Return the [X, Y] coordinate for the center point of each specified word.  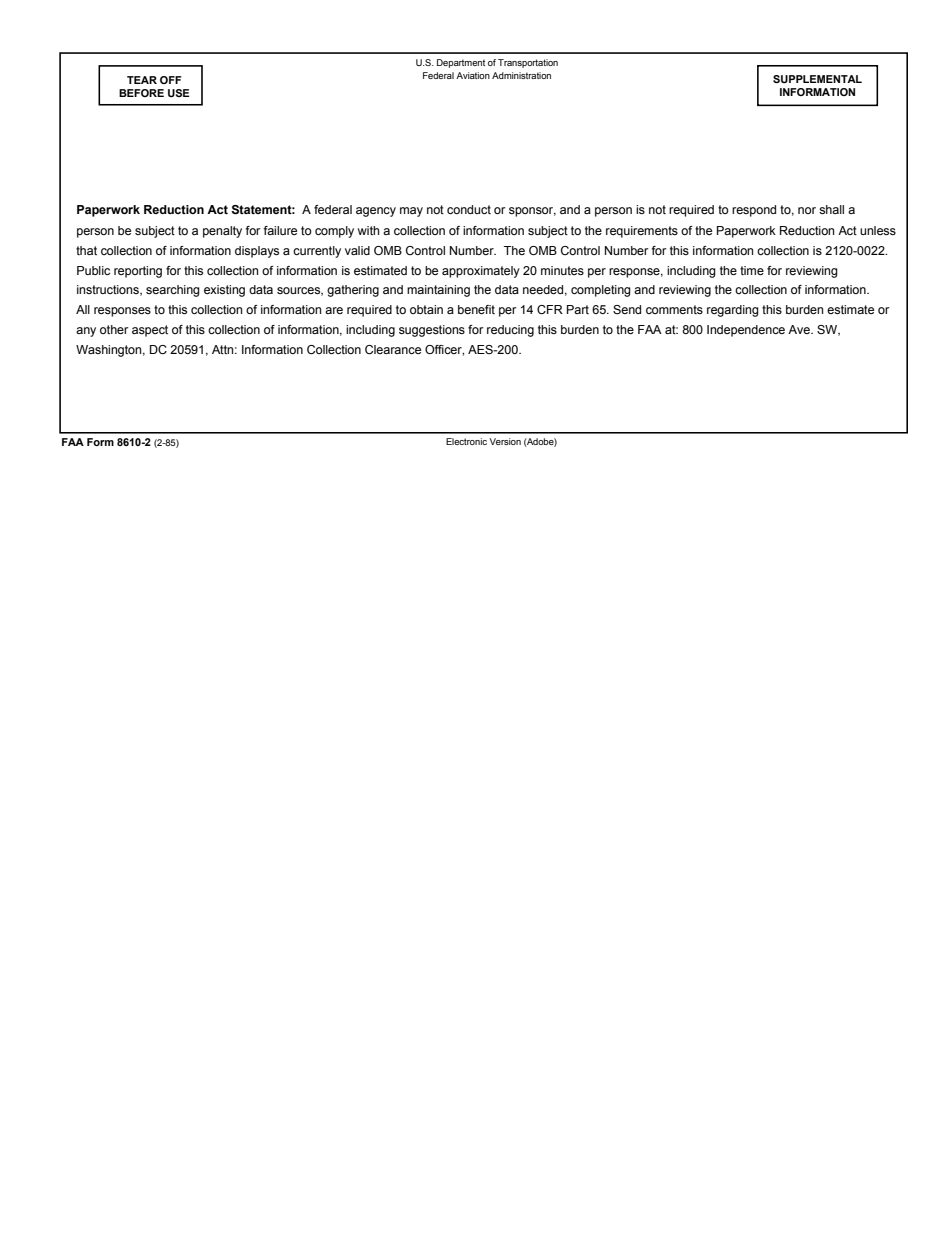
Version [505, 441]
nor [807, 210]
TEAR [142, 80]
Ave [800, 329]
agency [376, 212]
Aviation [473, 75]
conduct [469, 209]
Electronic [466, 441]
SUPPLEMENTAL [817, 79]
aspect [150, 331]
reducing [510, 331]
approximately [481, 272]
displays [257, 252]
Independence [746, 331]
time [752, 270]
